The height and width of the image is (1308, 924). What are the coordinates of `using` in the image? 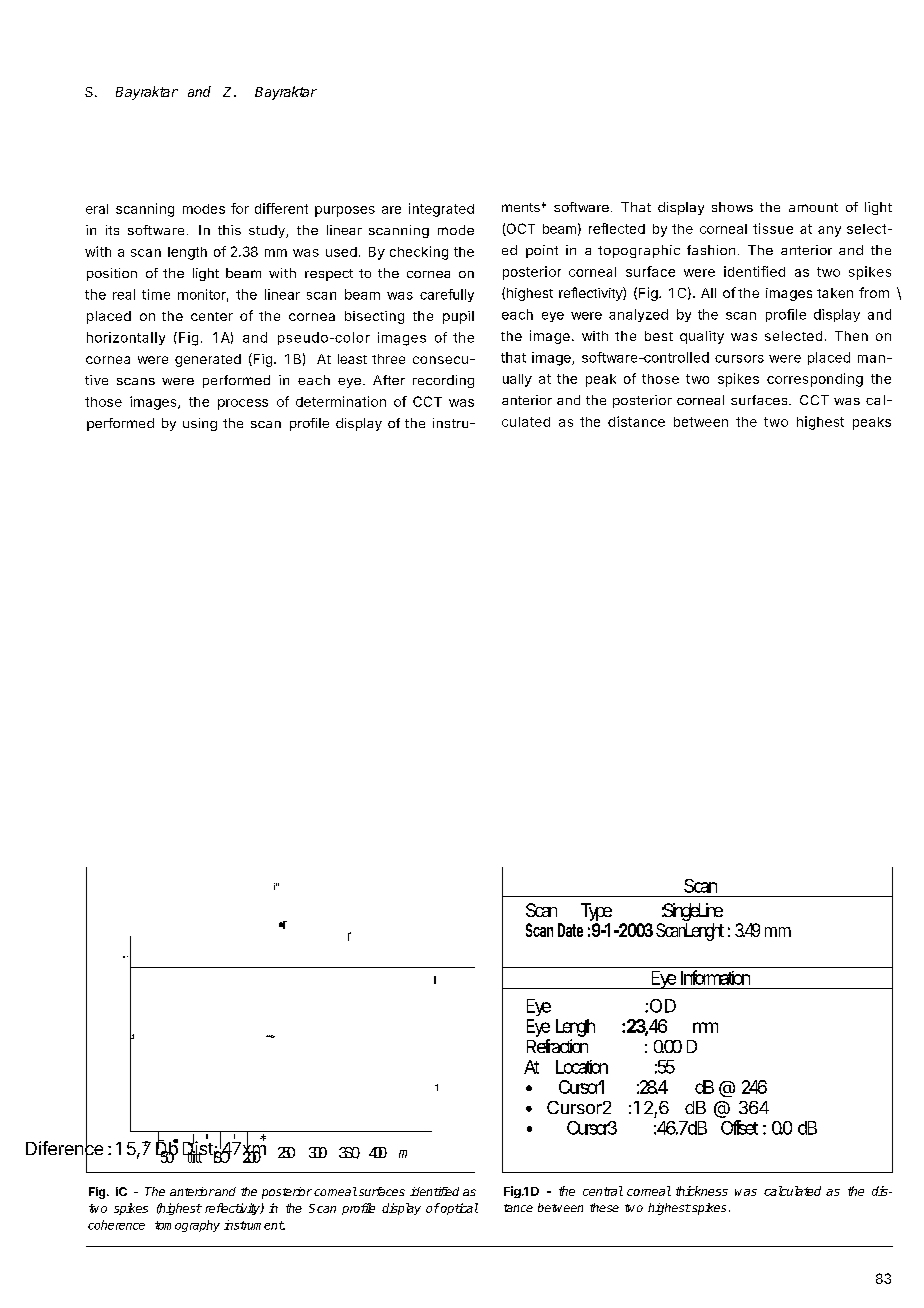 It's located at (200, 424).
